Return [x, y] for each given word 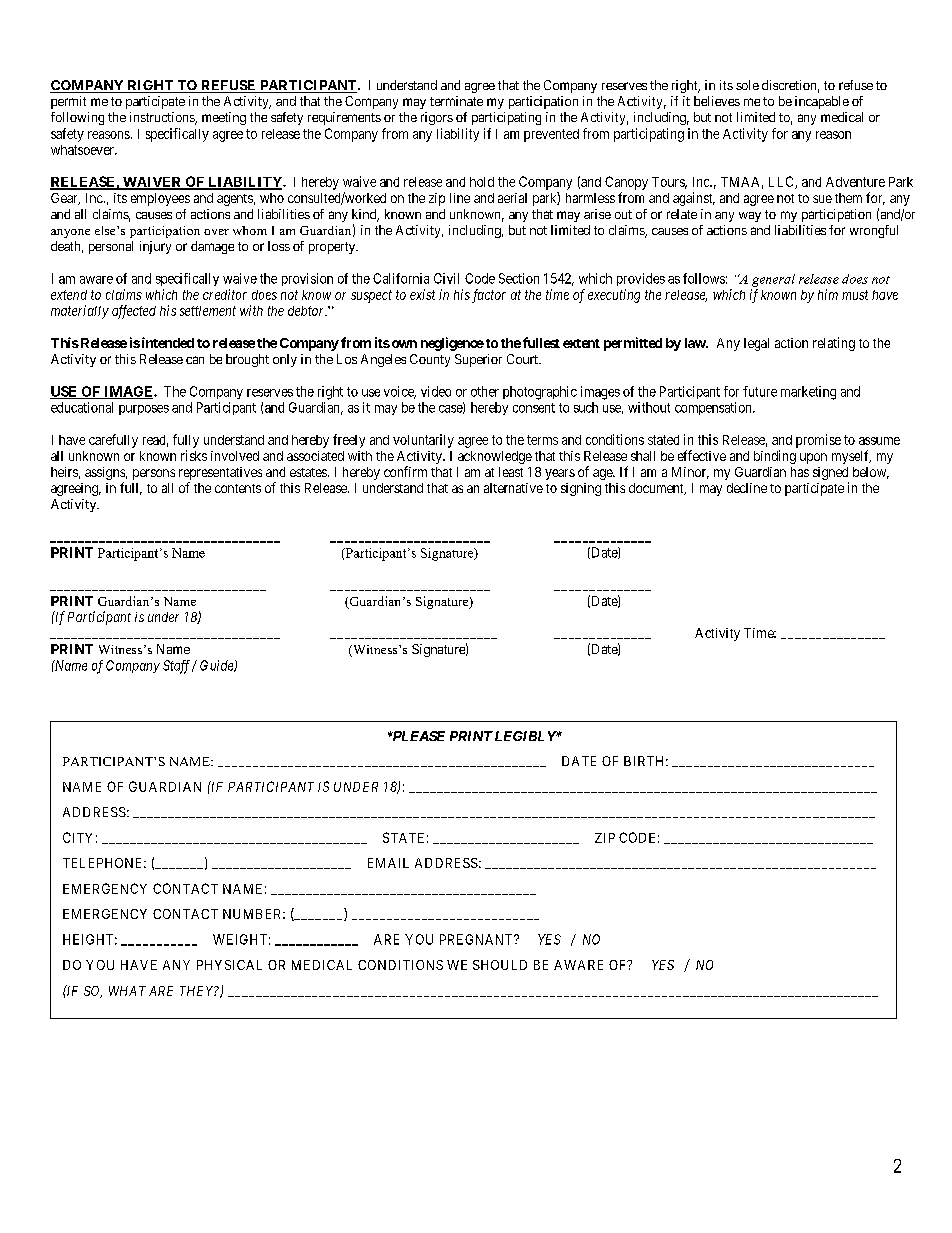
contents [238, 488]
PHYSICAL [229, 965]
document [657, 489]
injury [155, 247]
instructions [163, 118]
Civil [446, 278]
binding [775, 457]
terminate [456, 101]
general [773, 280]
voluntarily [423, 441]
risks [194, 455]
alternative [513, 488]
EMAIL [388, 863]
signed [831, 475]
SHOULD [500, 965]
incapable [822, 102]
